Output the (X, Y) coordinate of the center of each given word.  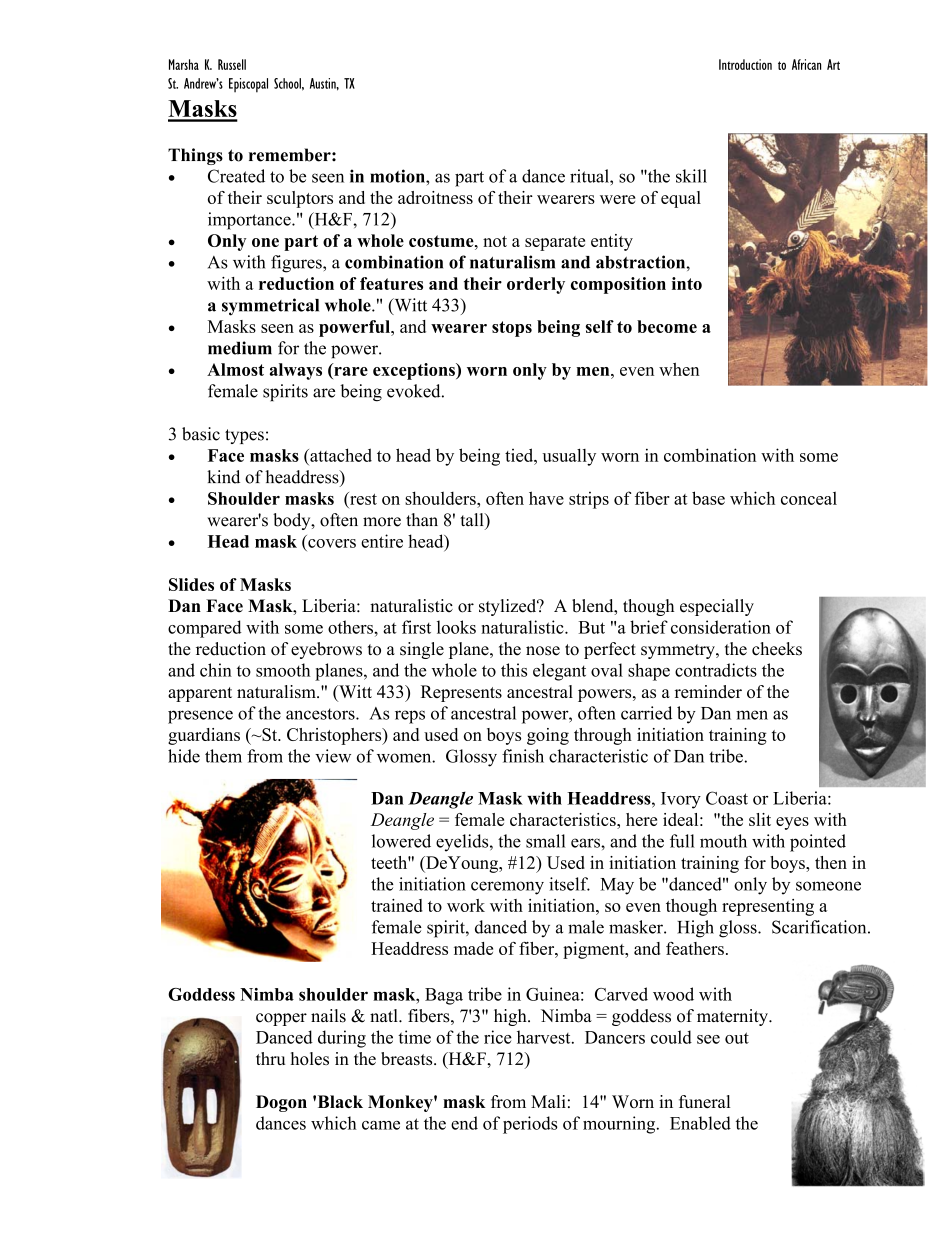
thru (270, 1058)
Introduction (745, 64)
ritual (590, 176)
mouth (723, 841)
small (546, 841)
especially (717, 607)
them (223, 756)
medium (240, 348)
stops (512, 329)
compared (205, 629)
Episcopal (248, 85)
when (679, 369)
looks (456, 627)
